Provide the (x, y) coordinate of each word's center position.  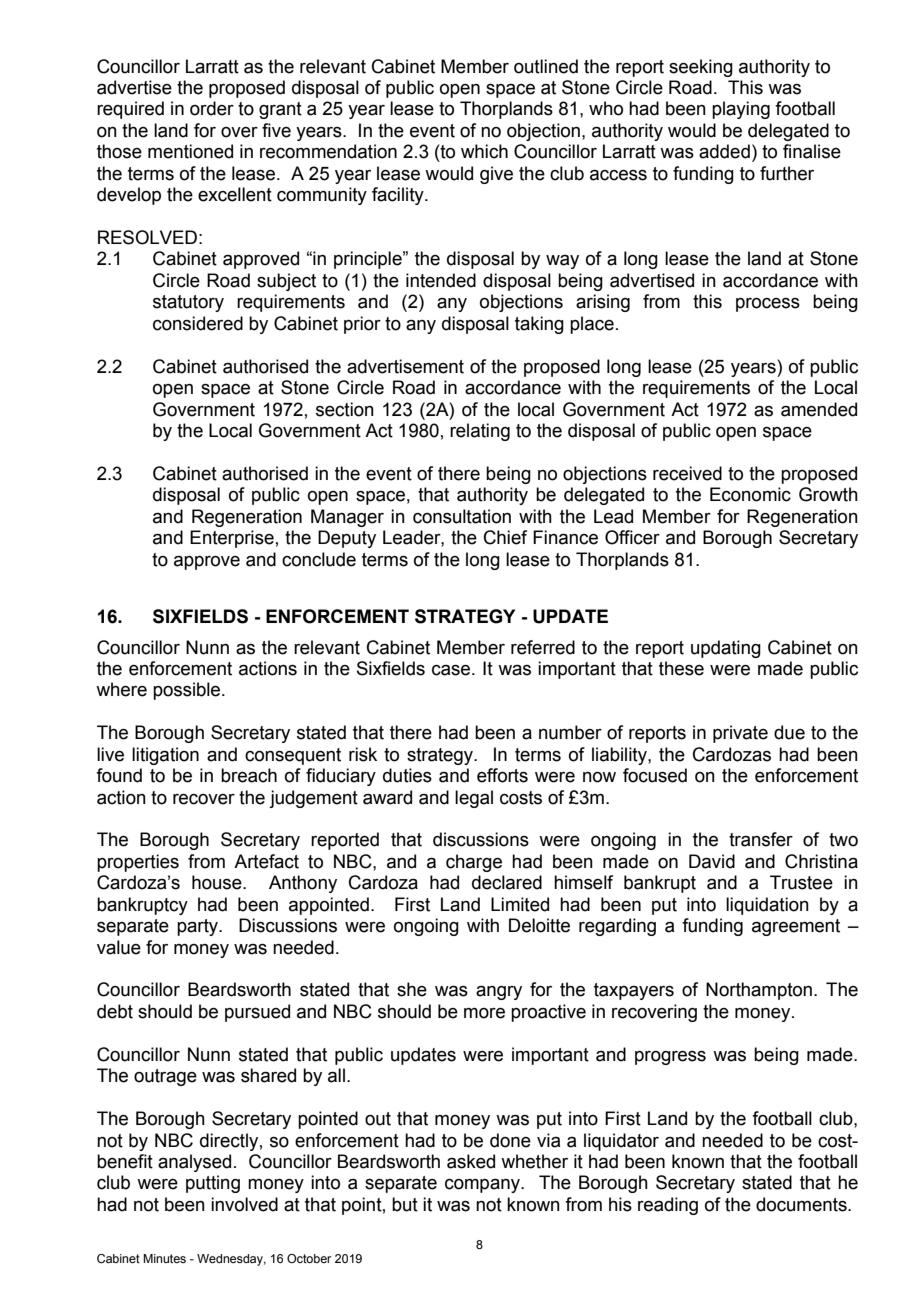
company (483, 1186)
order (212, 108)
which (484, 151)
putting (213, 1184)
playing (741, 110)
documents (802, 1204)
